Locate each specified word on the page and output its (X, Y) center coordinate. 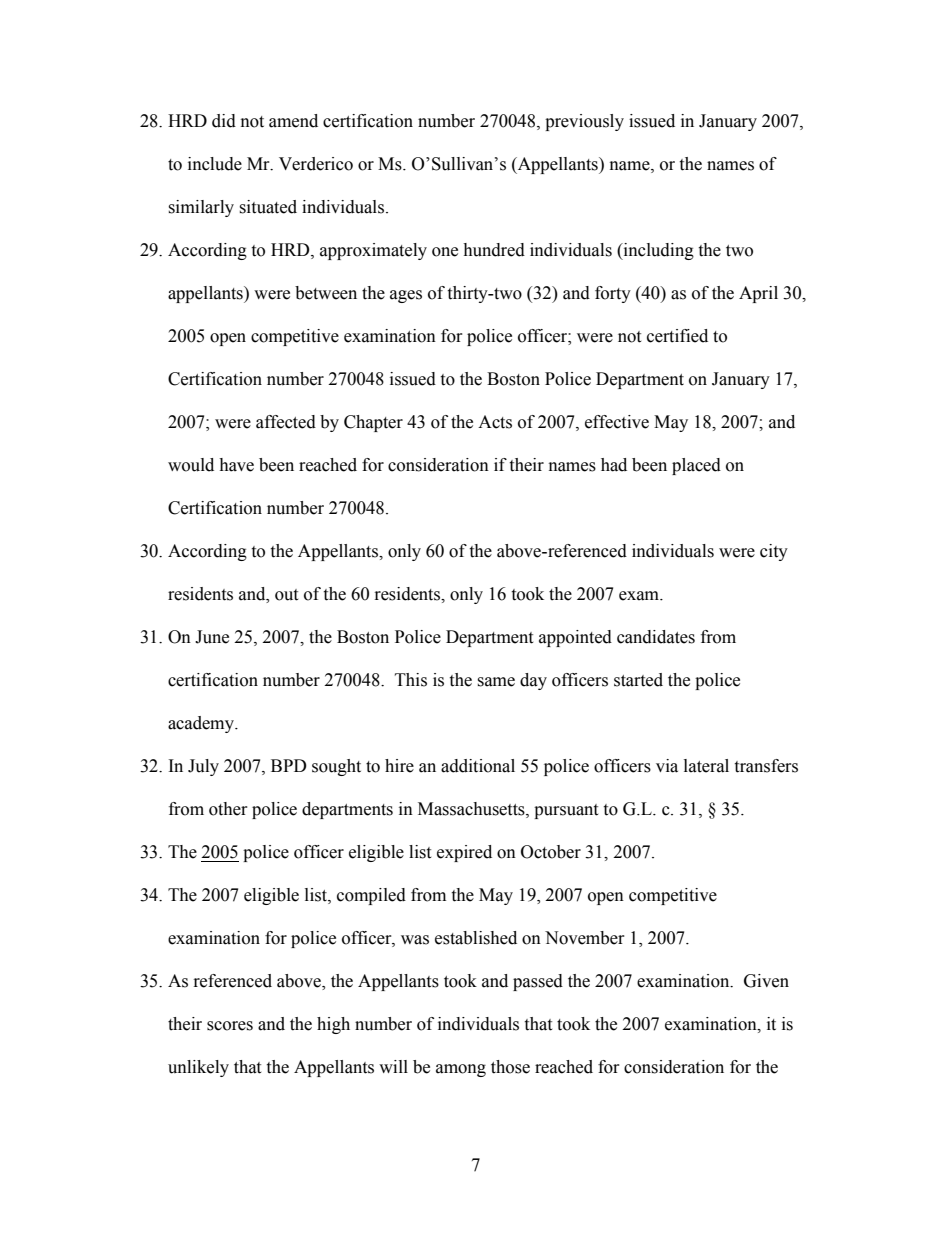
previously (584, 122)
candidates (656, 637)
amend (293, 121)
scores (230, 1026)
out (286, 595)
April (758, 294)
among (461, 1070)
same (496, 682)
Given (766, 981)
